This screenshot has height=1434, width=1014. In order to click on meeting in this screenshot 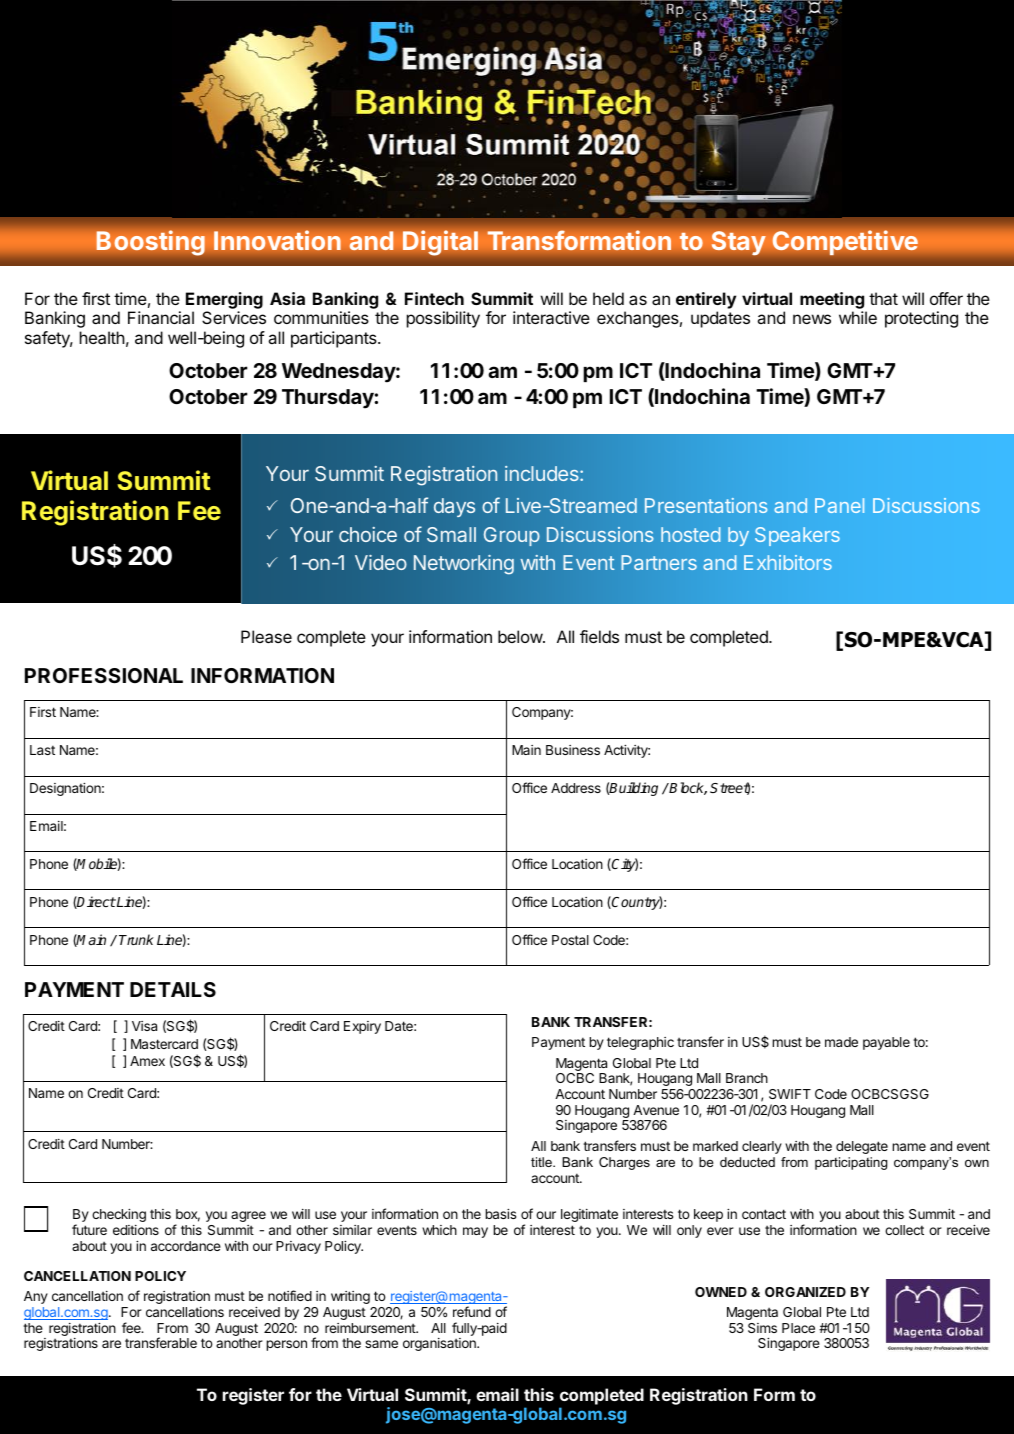, I will do `click(832, 300)`.
